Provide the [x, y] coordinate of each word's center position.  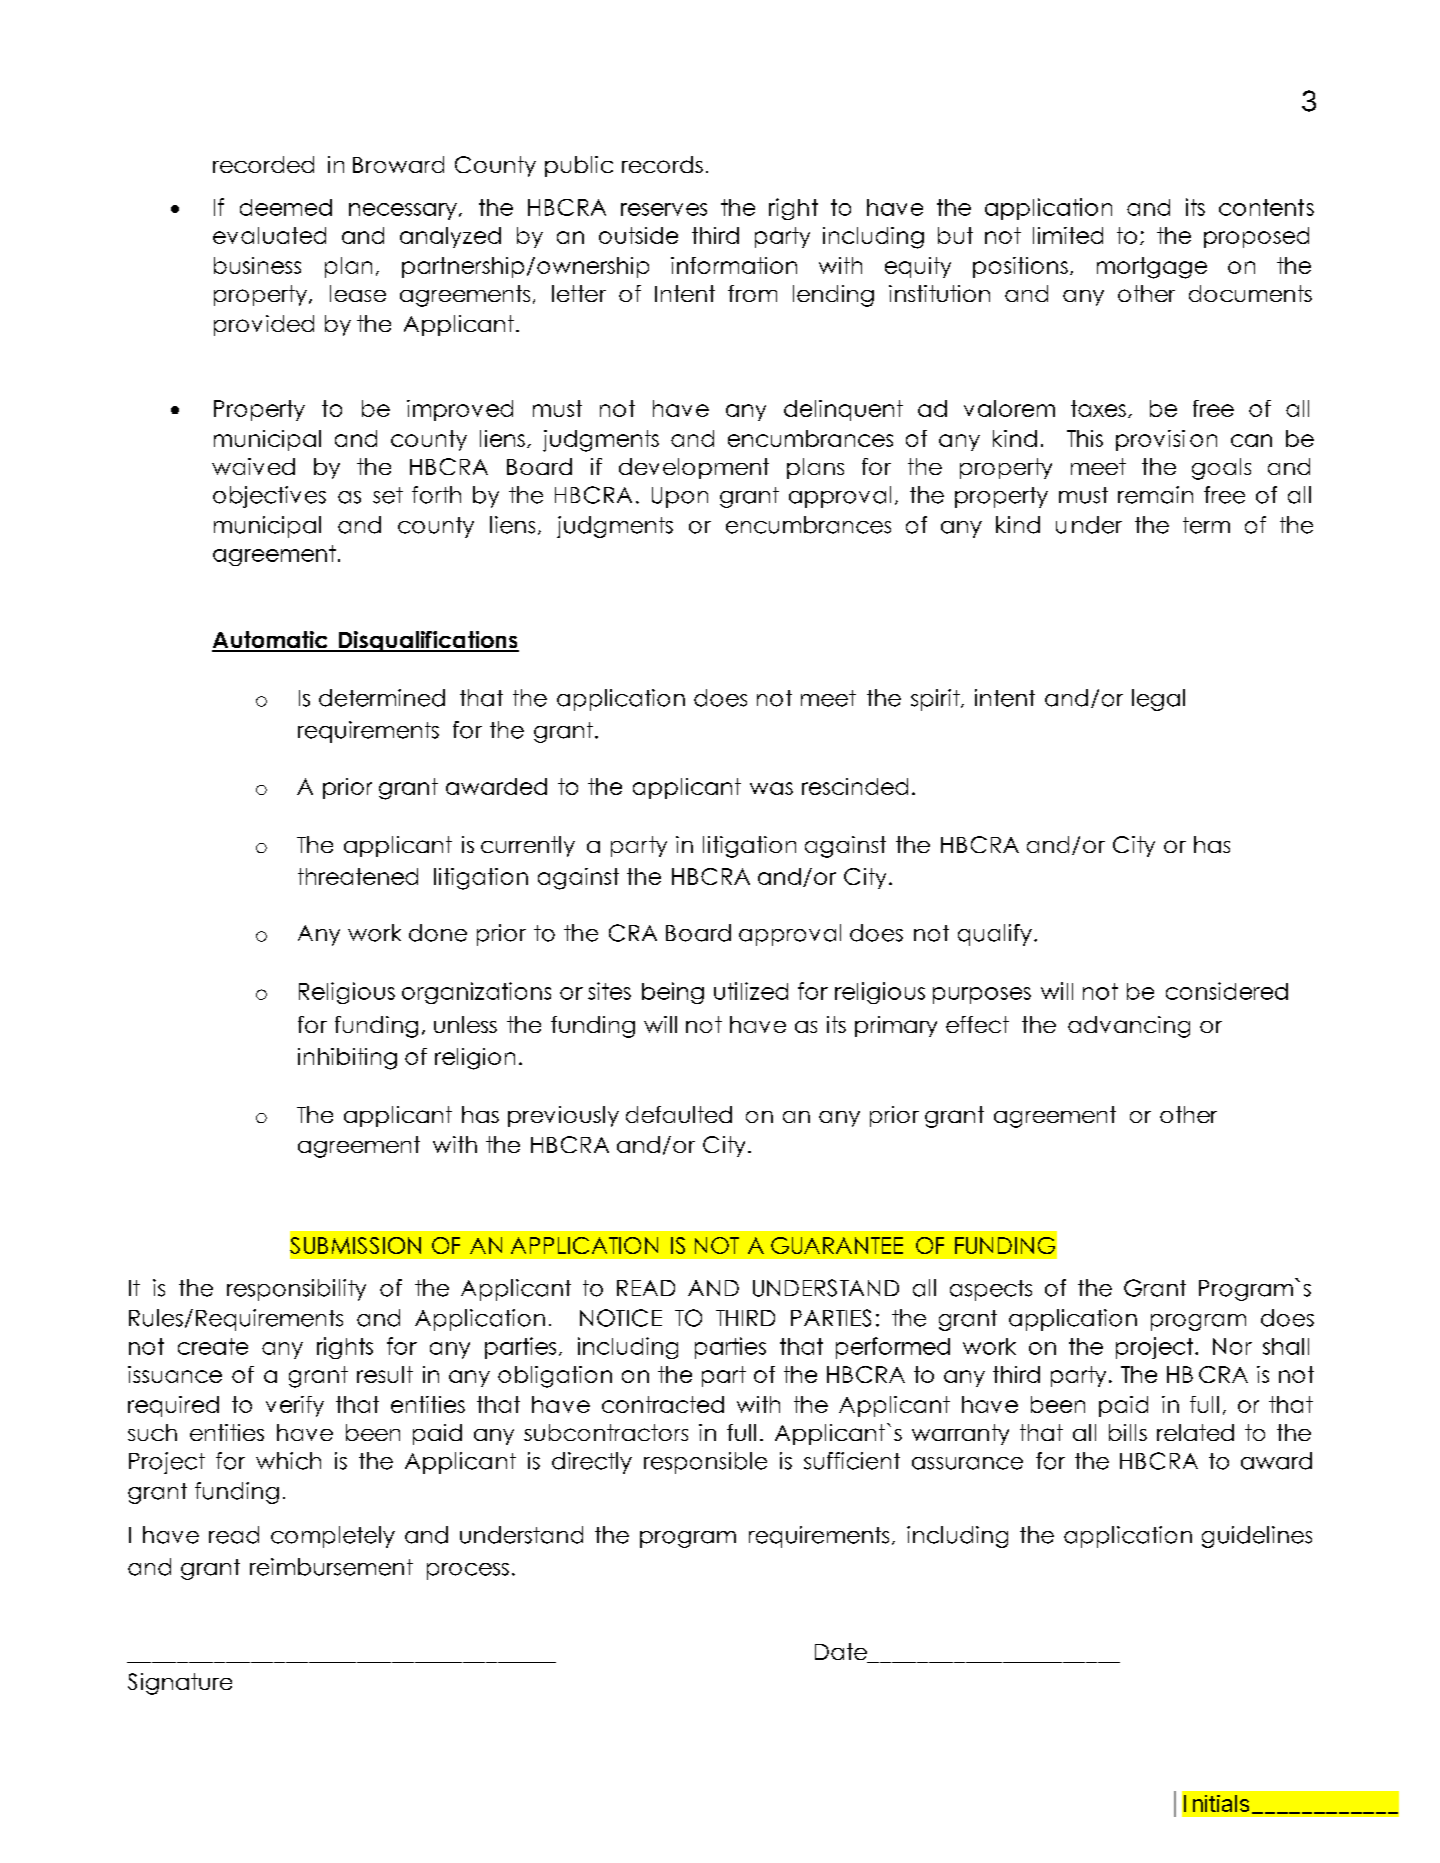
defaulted [679, 1114]
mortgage [1152, 268]
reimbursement [331, 1567]
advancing [1129, 1027]
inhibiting [347, 1059]
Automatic [271, 641]
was [771, 788]
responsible [705, 1463]
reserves [664, 209]
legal [1158, 700]
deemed [286, 207]
